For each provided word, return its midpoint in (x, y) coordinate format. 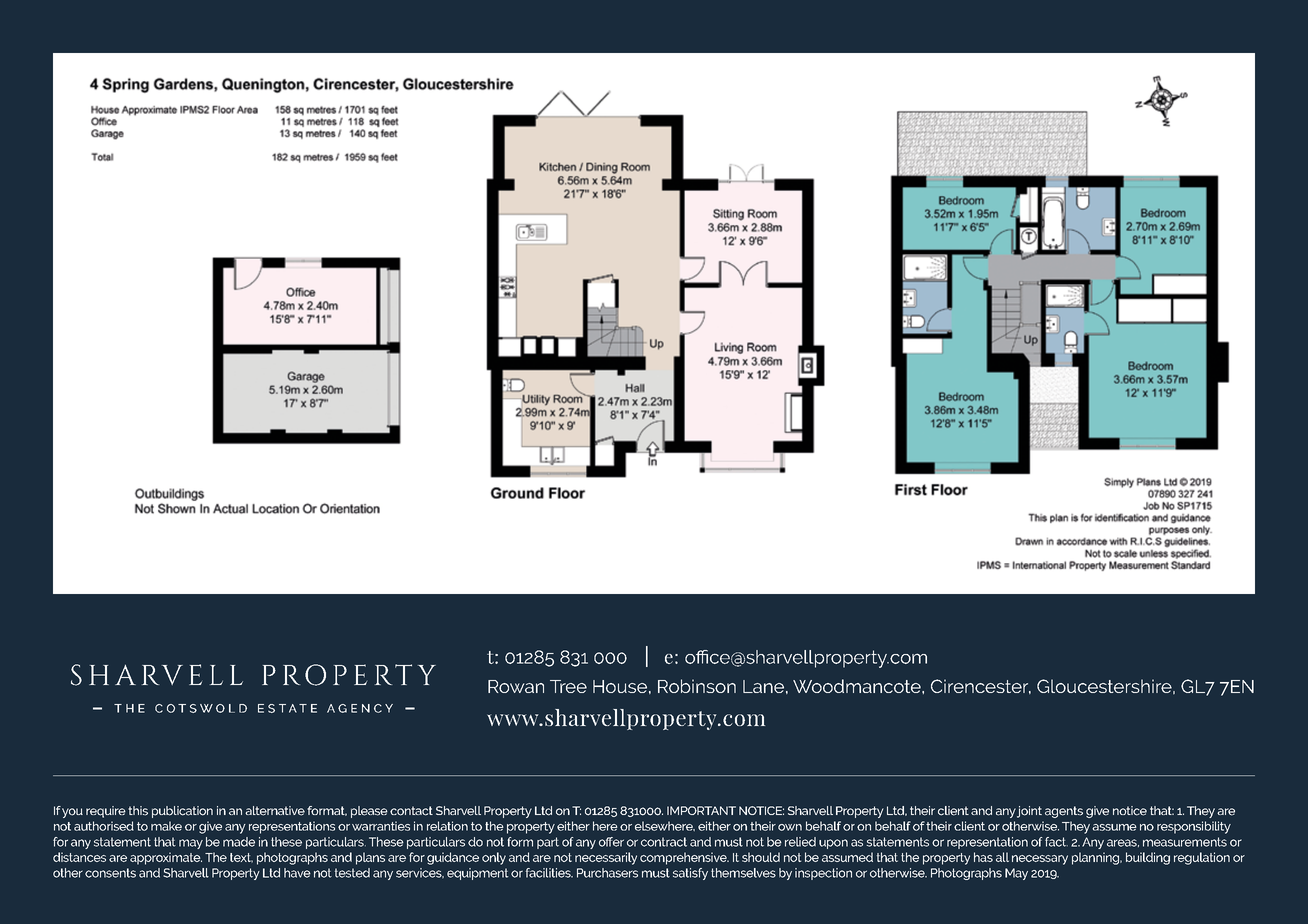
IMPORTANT (701, 810)
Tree (568, 686)
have (297, 873)
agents (1064, 812)
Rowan (516, 686)
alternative (275, 811)
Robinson (697, 686)
